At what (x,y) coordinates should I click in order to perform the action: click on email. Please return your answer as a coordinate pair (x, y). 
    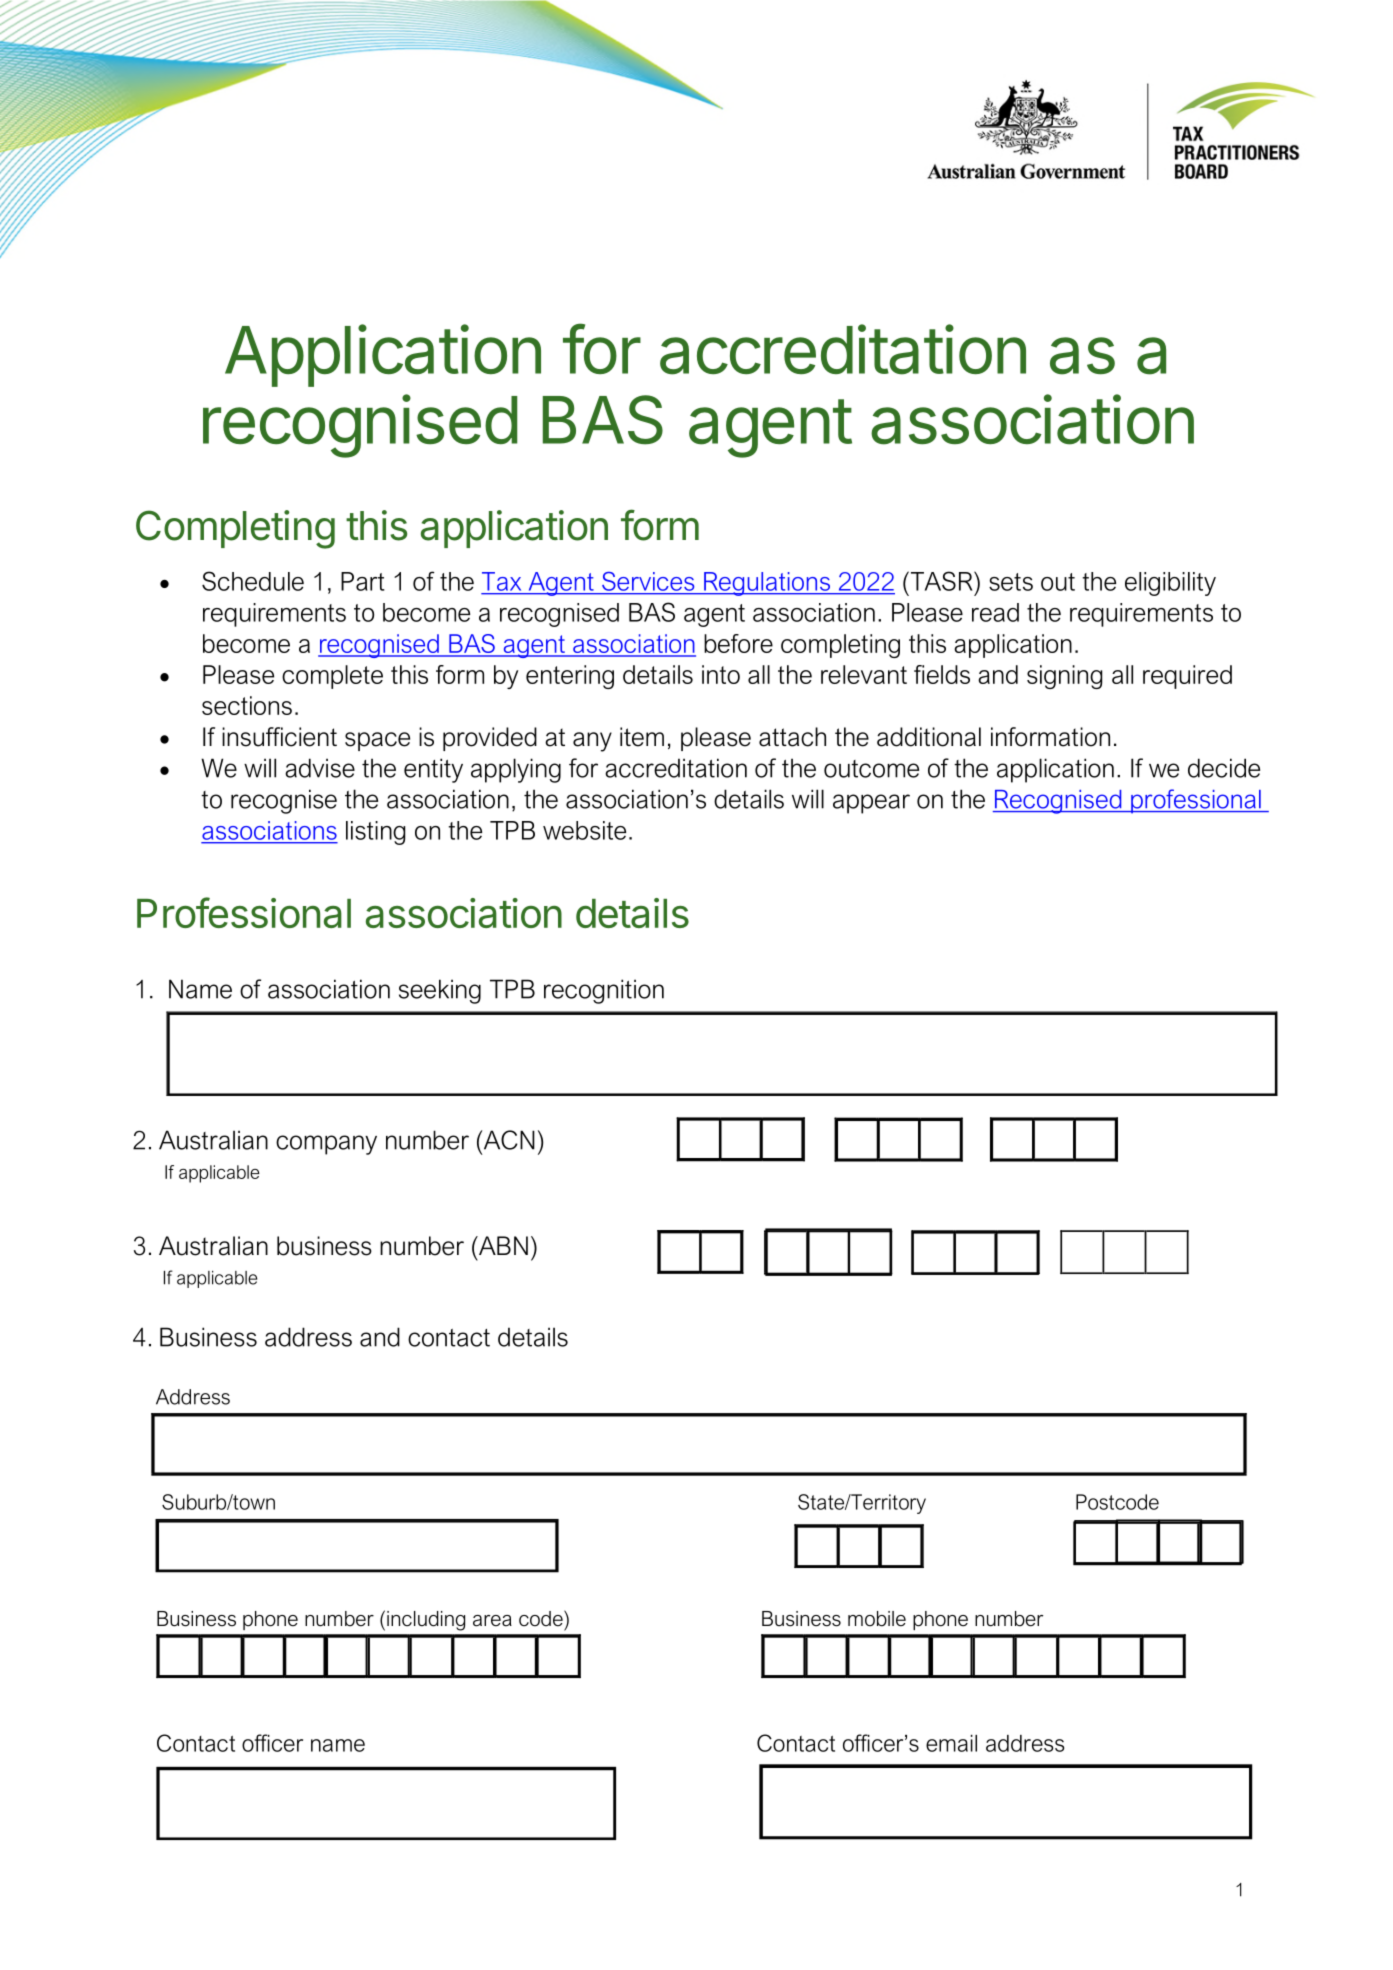
    Looking at the image, I should click on (951, 1743).
